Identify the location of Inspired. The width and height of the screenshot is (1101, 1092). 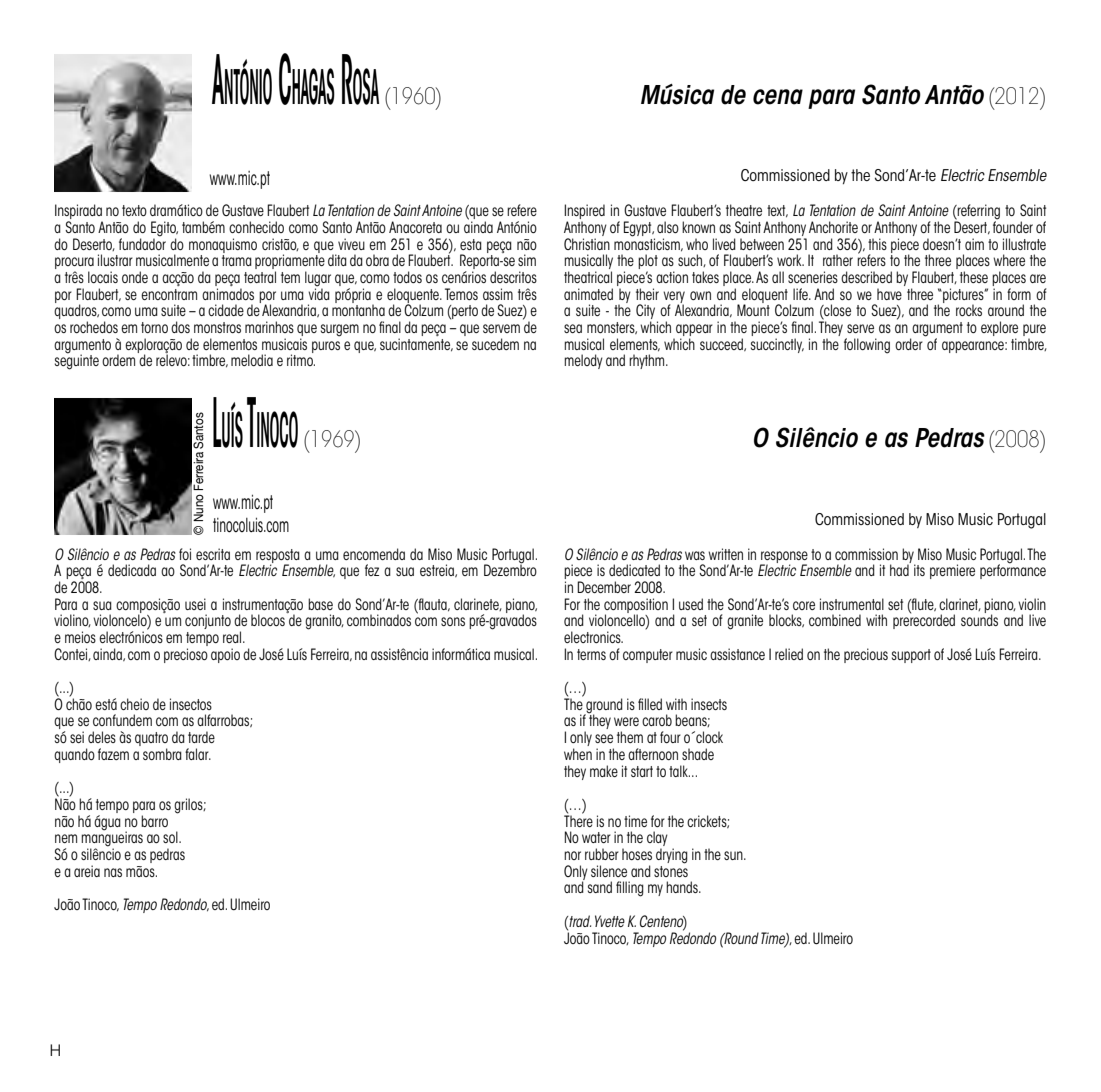
(584, 213).
